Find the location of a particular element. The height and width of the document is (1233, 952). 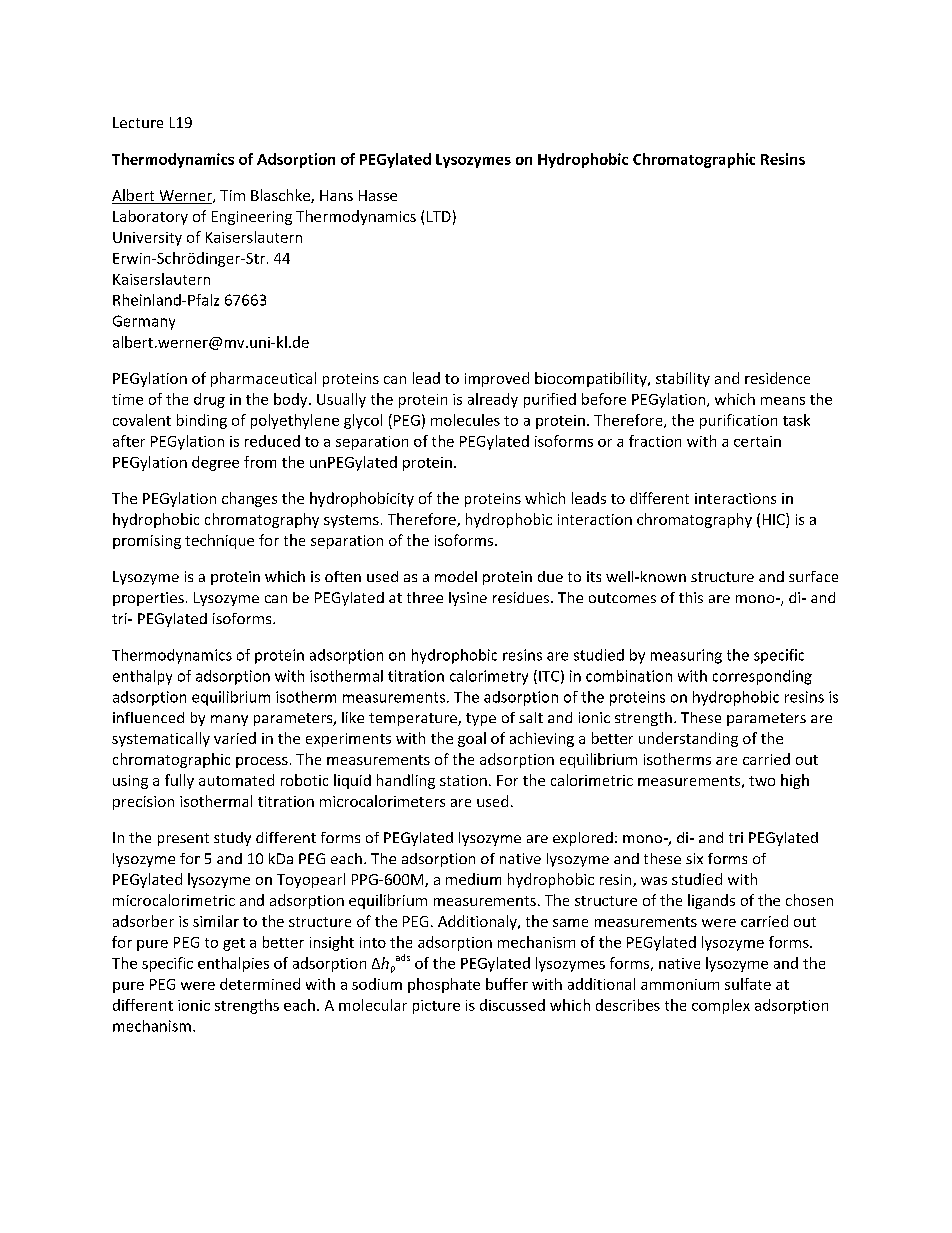

determined is located at coordinates (260, 984).
